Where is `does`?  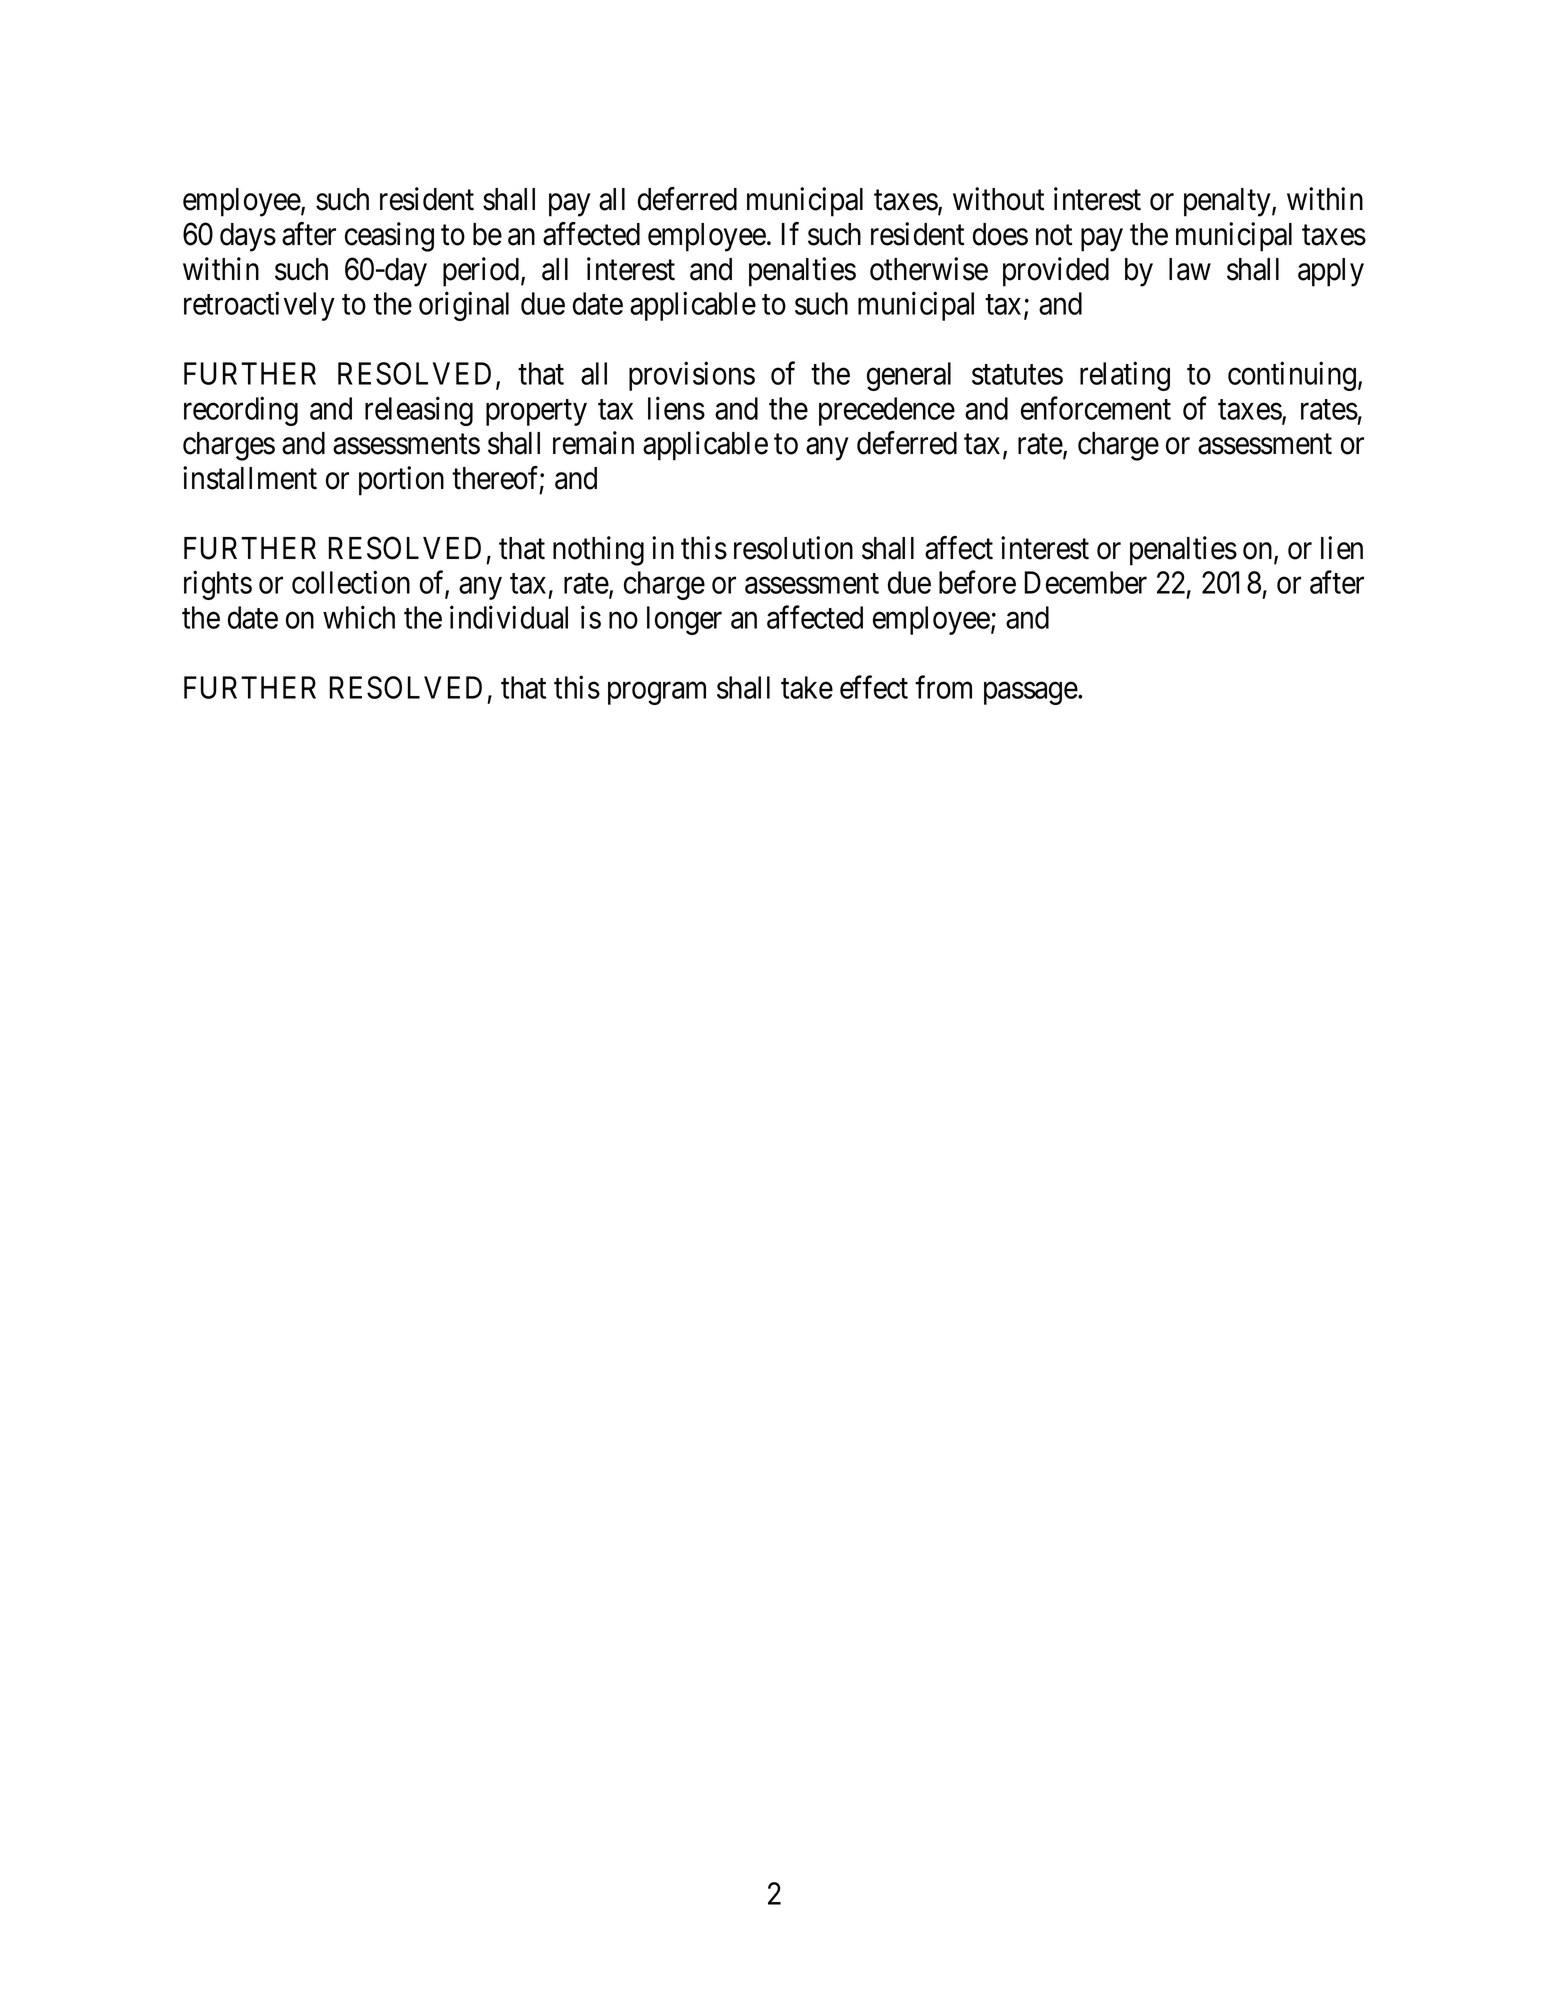
does is located at coordinates (1000, 234).
